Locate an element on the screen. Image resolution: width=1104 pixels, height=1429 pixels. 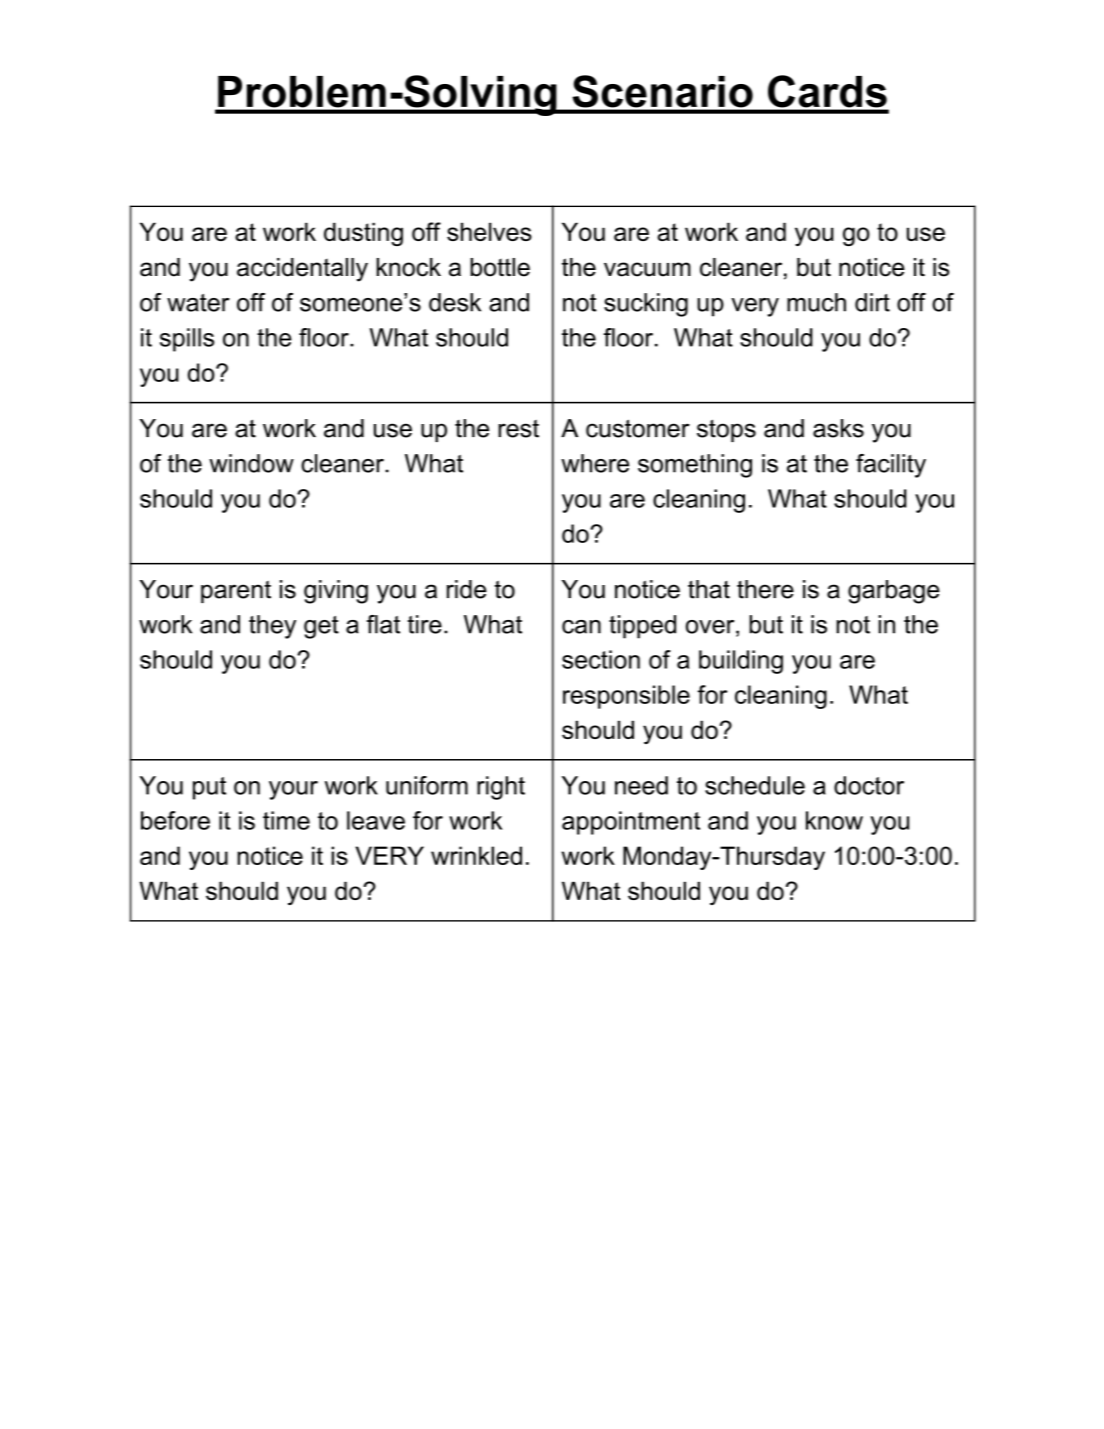
they is located at coordinates (272, 627).
